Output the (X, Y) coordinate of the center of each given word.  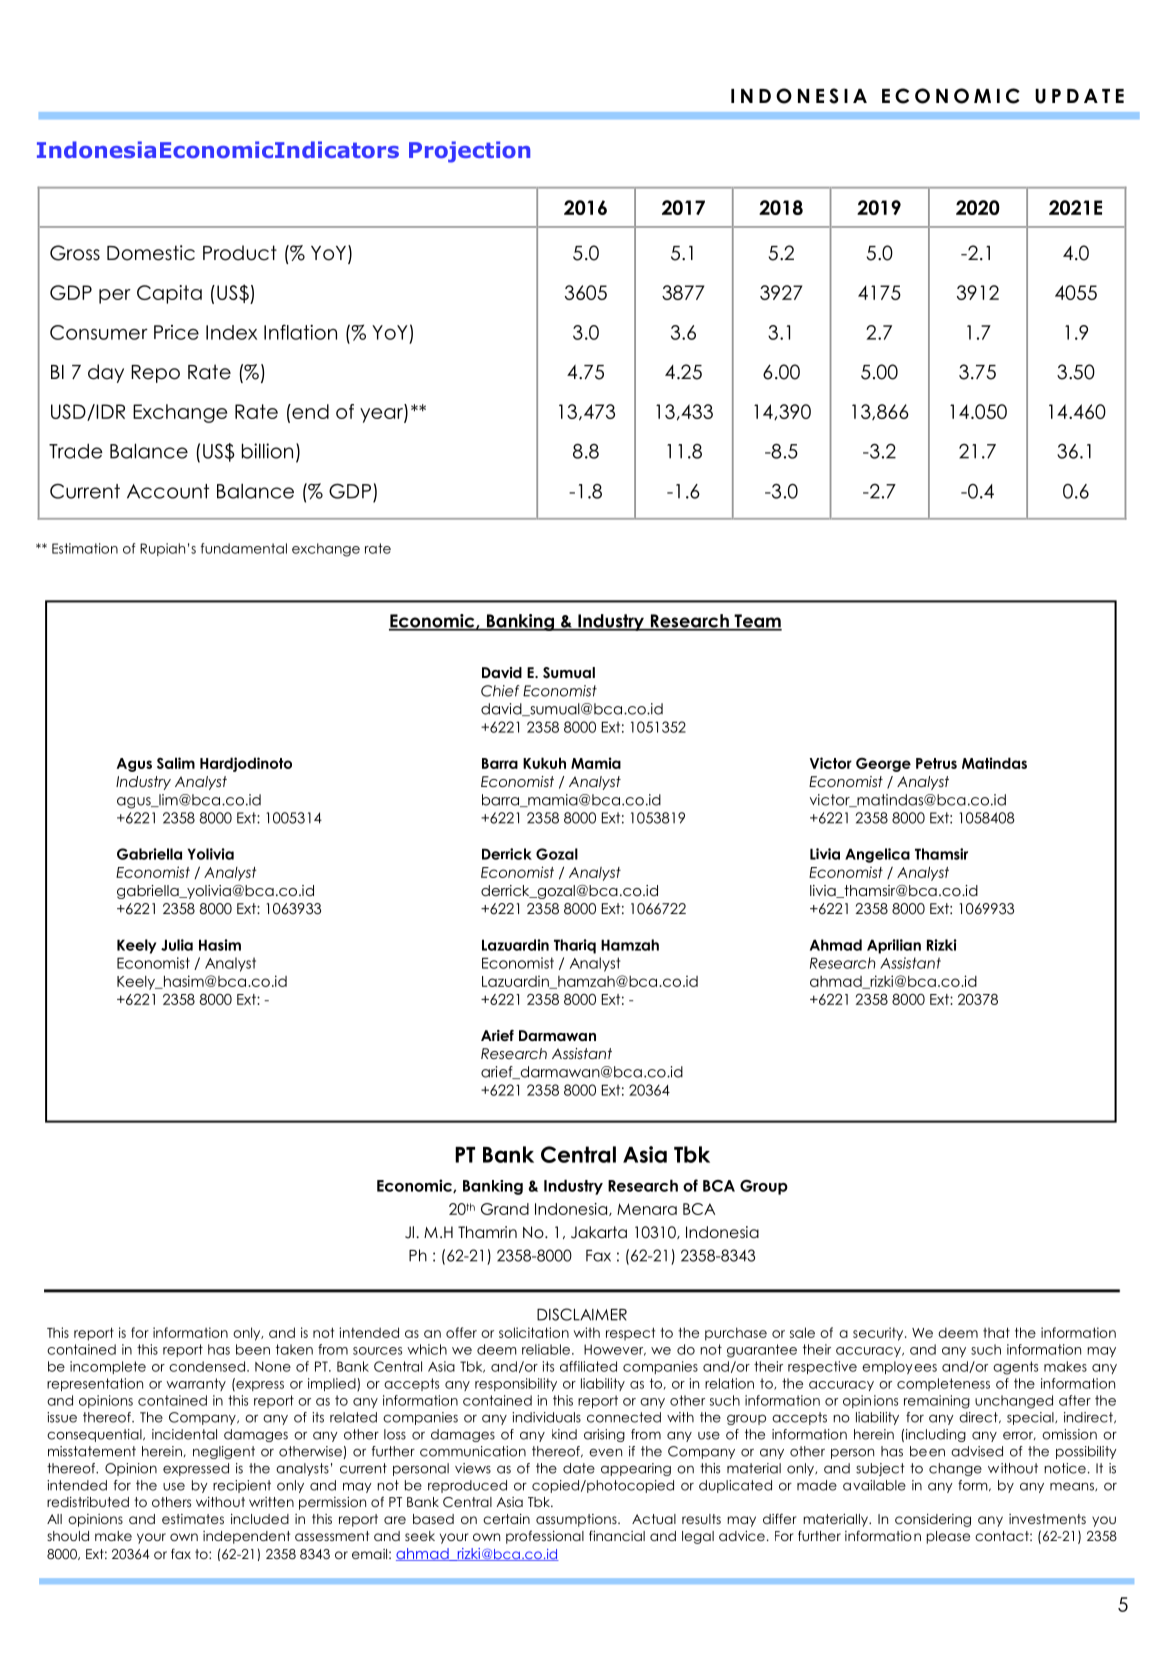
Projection (469, 152)
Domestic (151, 253)
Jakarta (599, 1232)
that (996, 1332)
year (382, 415)
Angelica (877, 855)
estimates (193, 1519)
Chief (500, 691)
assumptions (577, 1520)
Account (168, 491)
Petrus (936, 763)
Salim (176, 763)
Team (757, 622)
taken (294, 1349)
